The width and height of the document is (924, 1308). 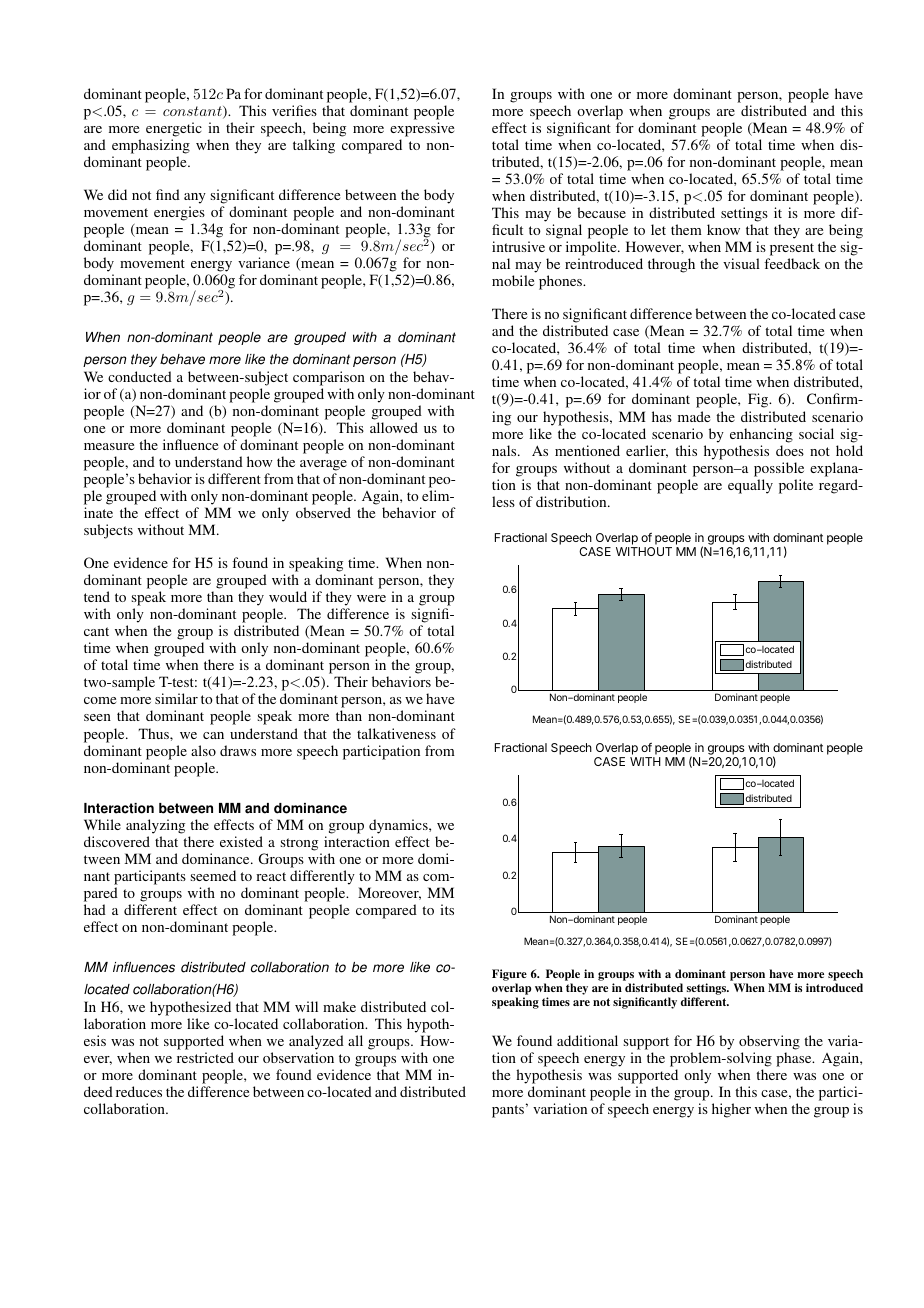 I want to click on know, so click(x=723, y=229).
